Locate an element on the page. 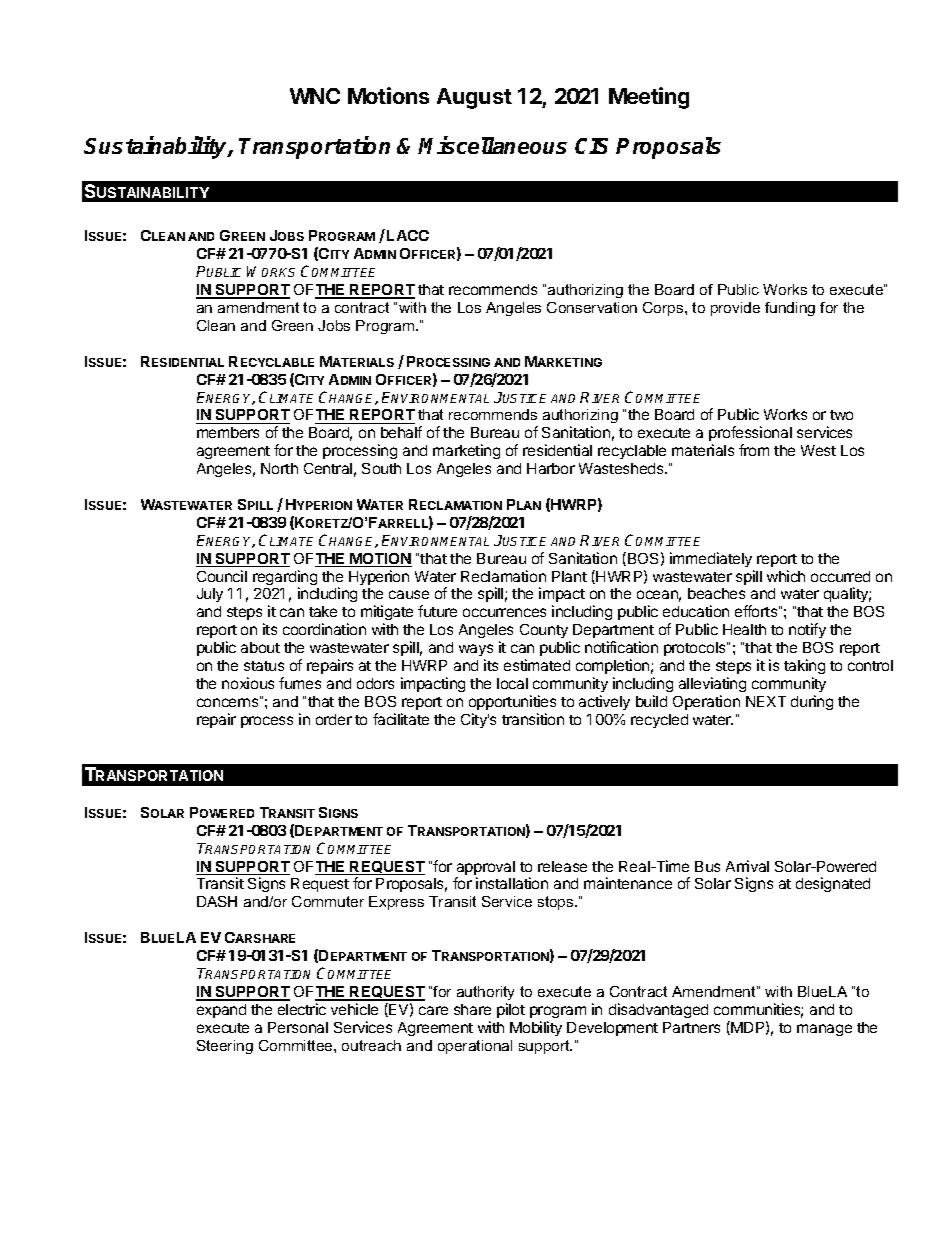 This document has height=1233, width=952. funding is located at coordinates (790, 309).
